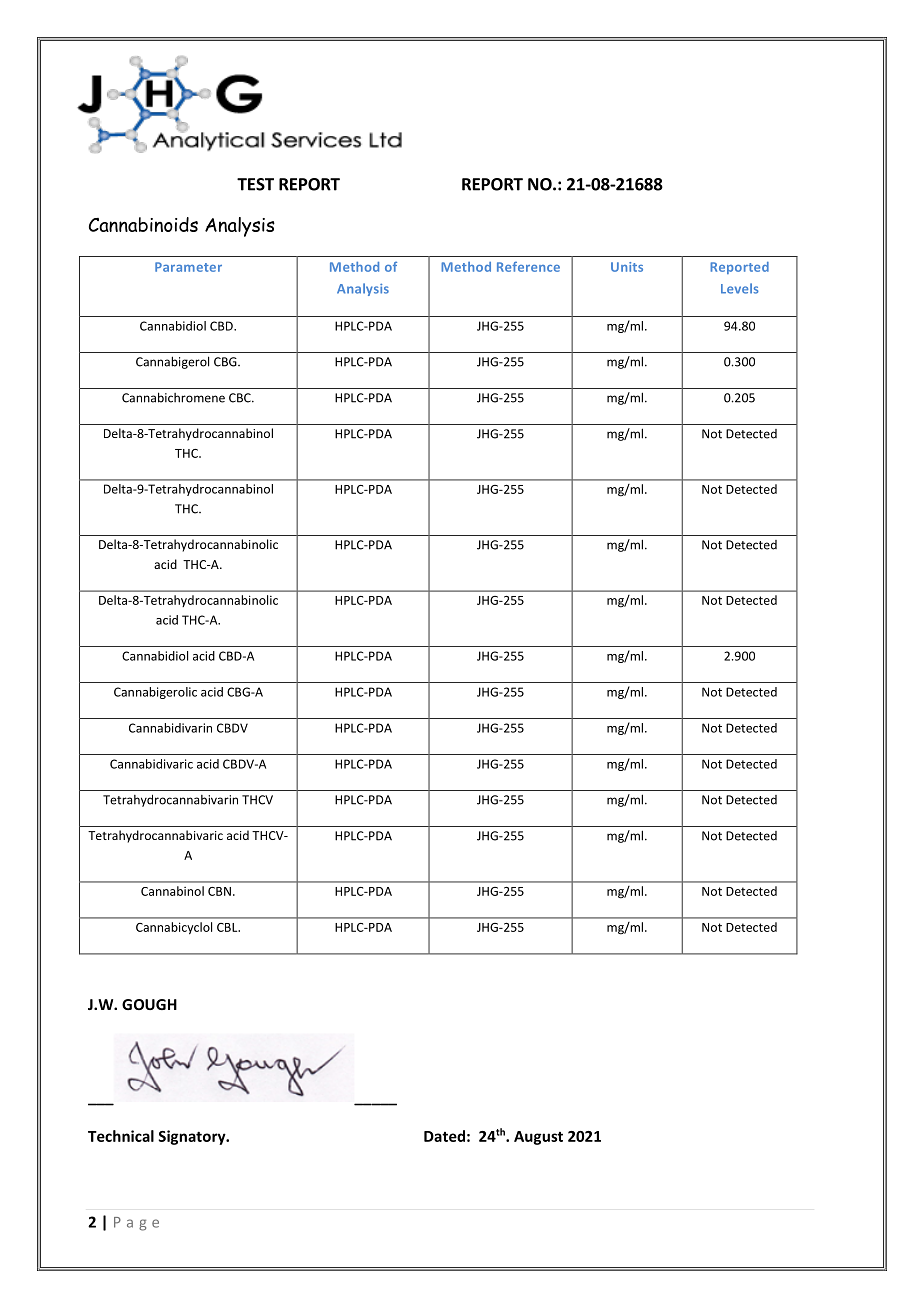 This document has height=1308, width=924. I want to click on Reference, so click(528, 267).
